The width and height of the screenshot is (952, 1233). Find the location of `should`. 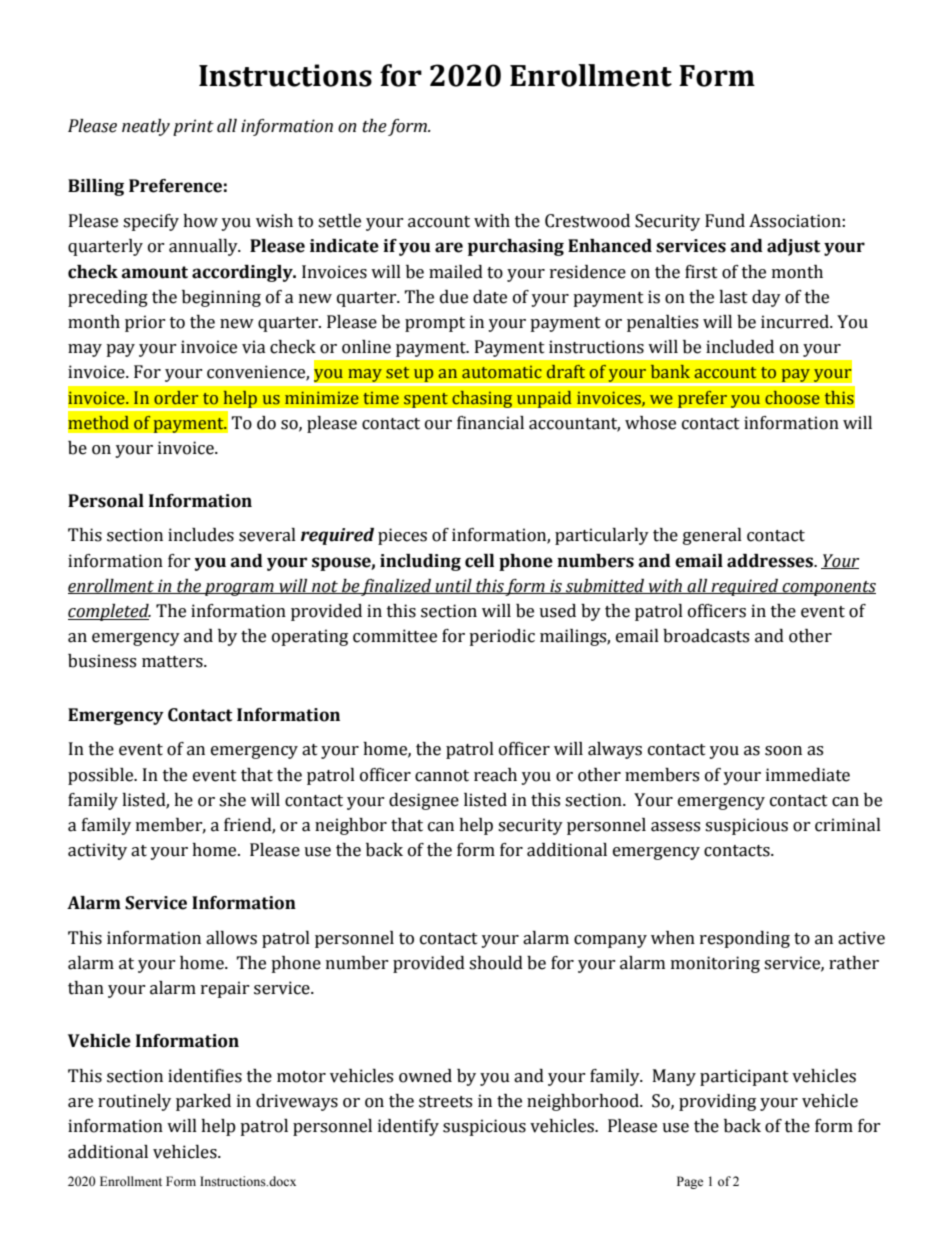

should is located at coordinates (496, 963).
